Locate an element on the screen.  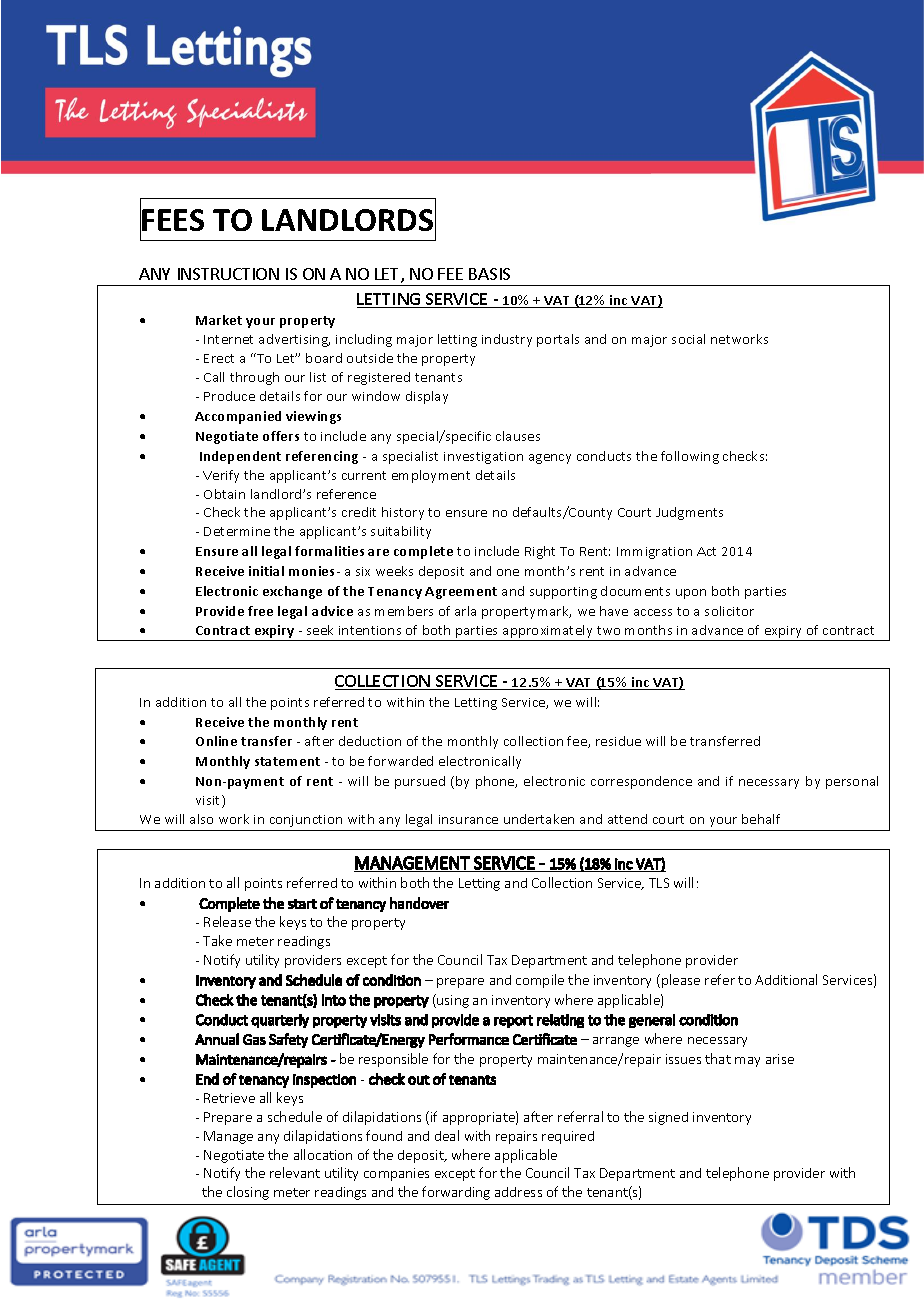
BASIS is located at coordinates (489, 274).
